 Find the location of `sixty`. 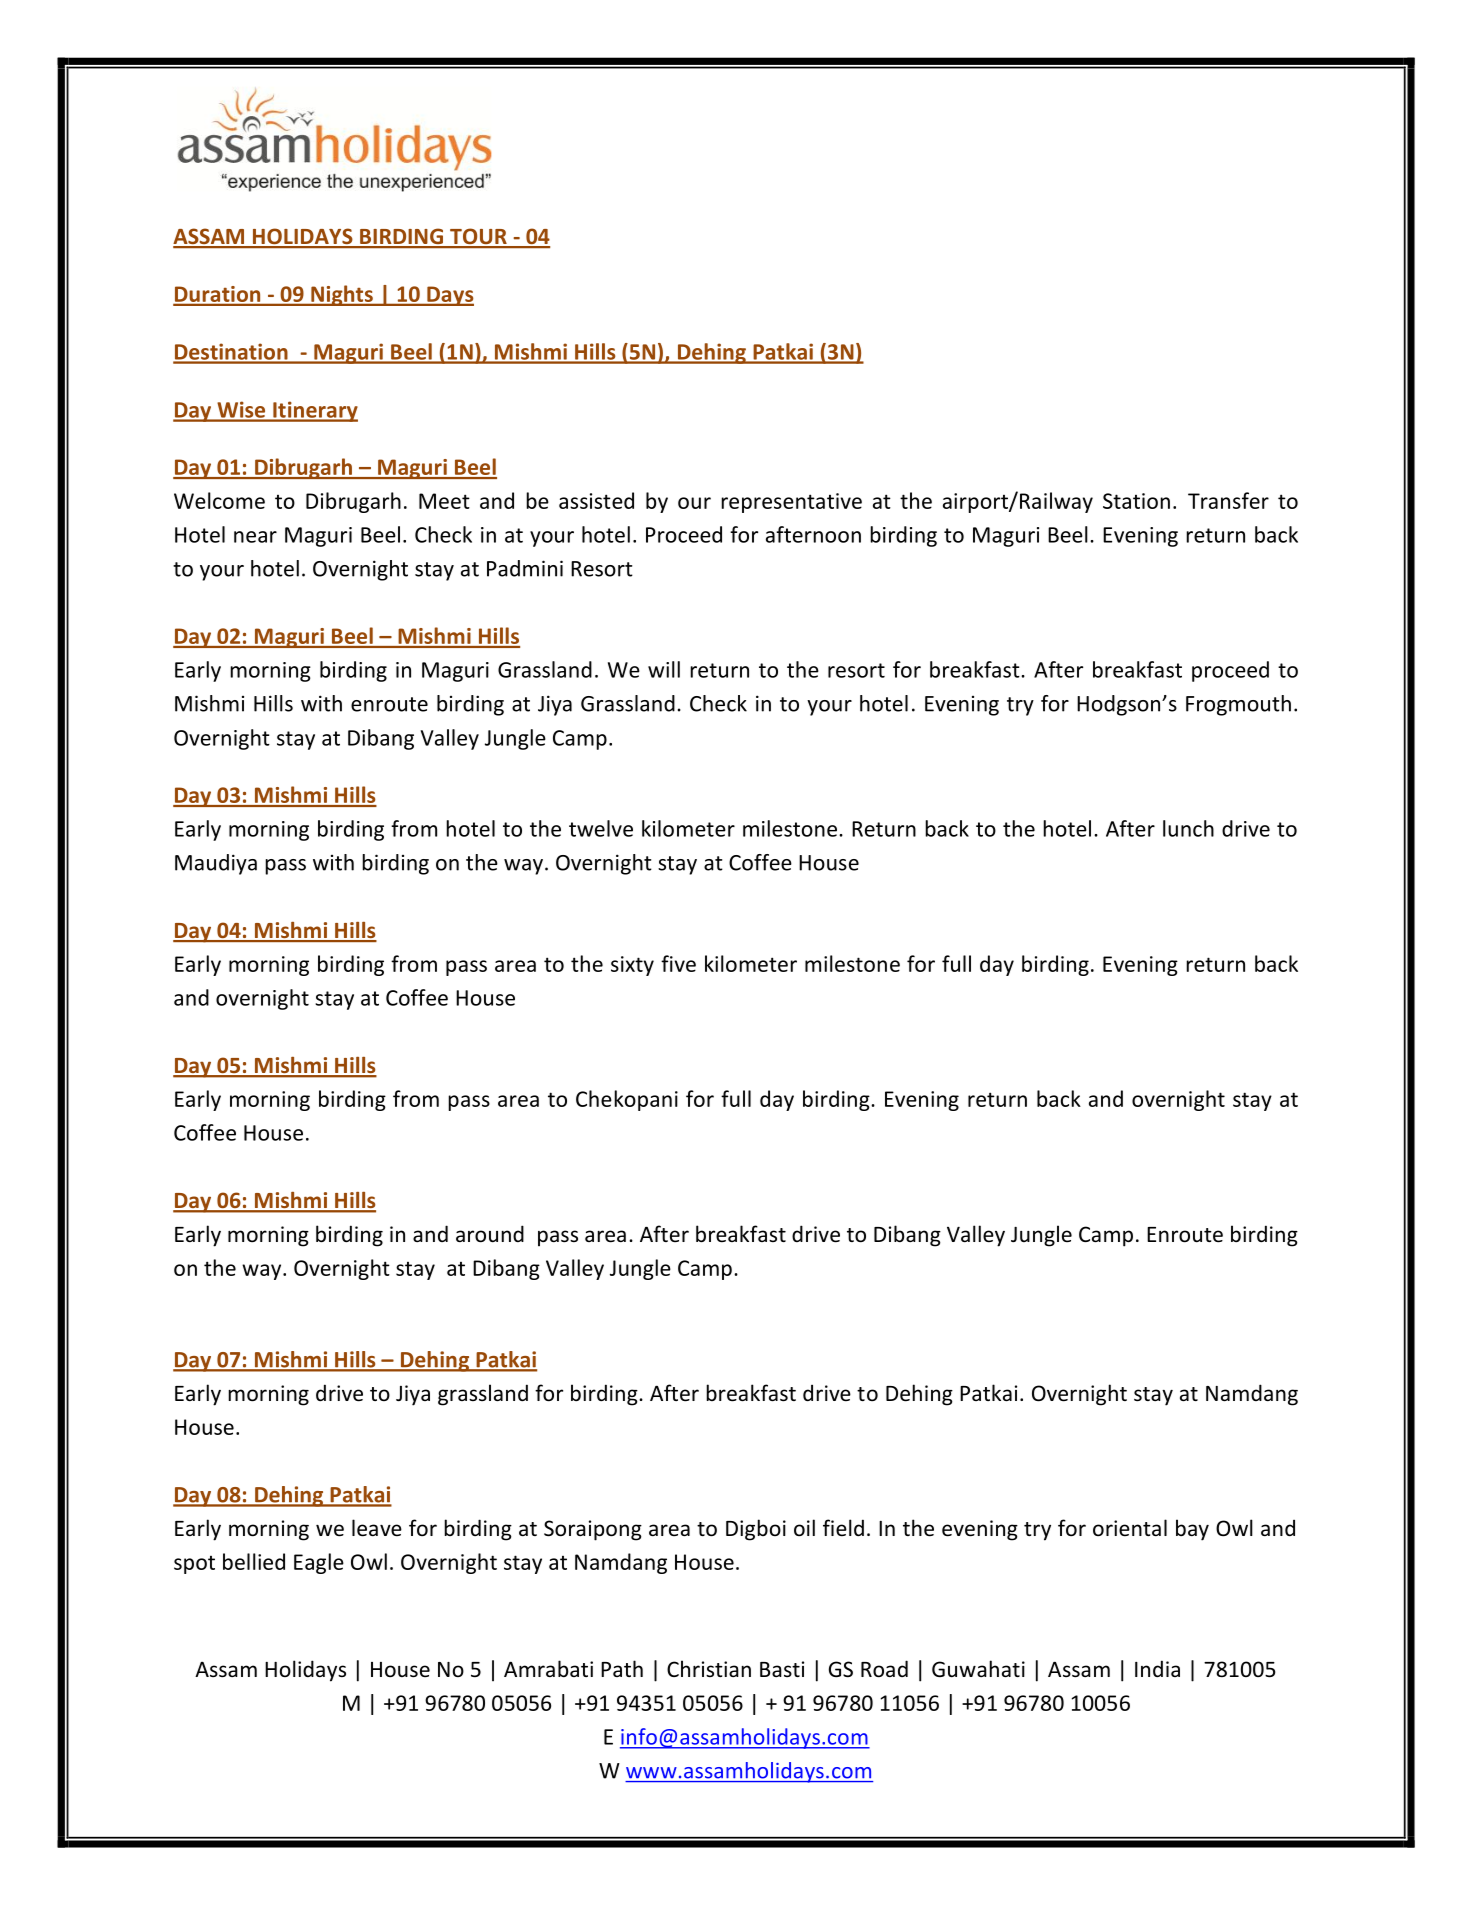

sixty is located at coordinates (632, 966).
